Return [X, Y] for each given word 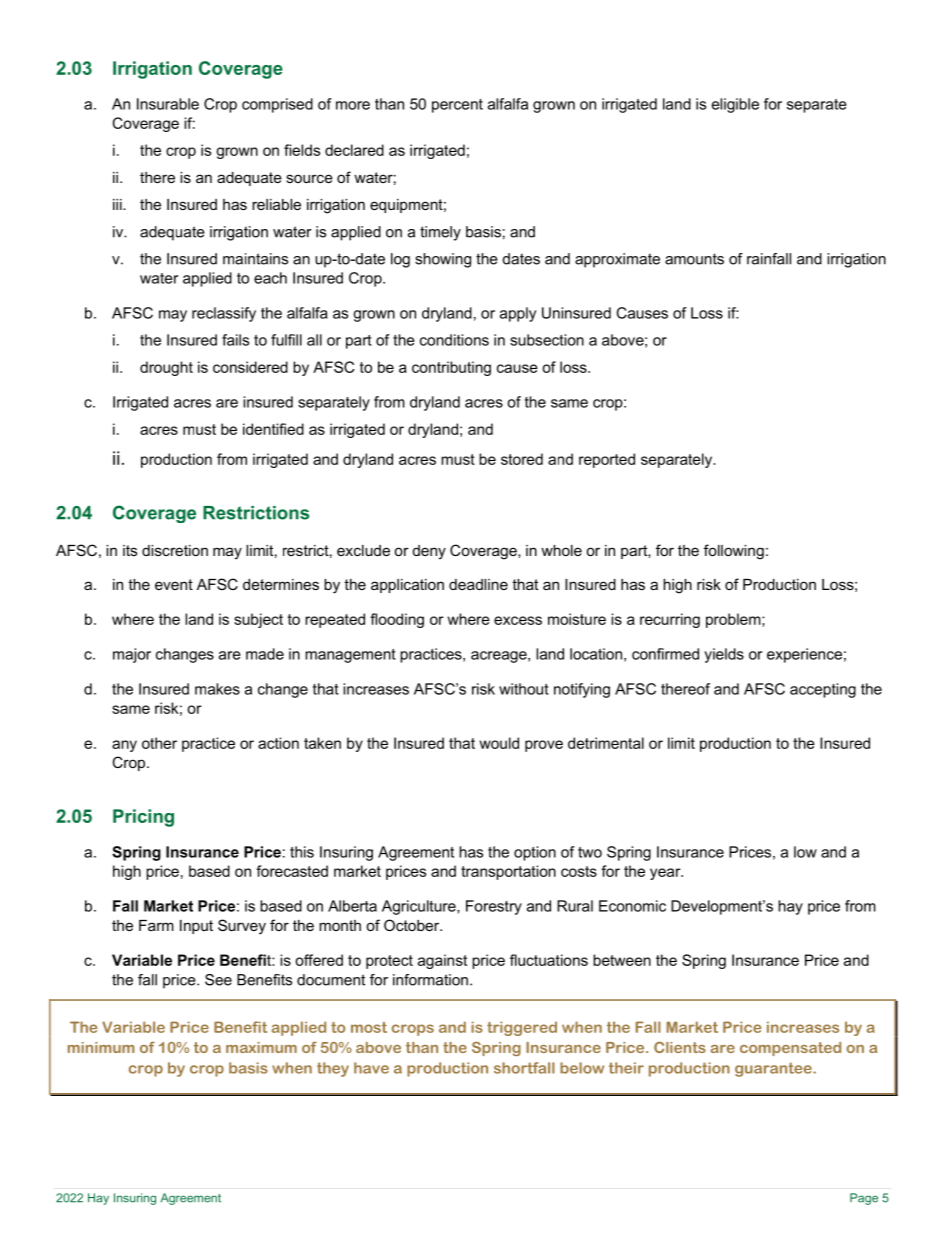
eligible [735, 105]
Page [864, 1199]
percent [457, 106]
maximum [261, 1047]
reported [607, 460]
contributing [451, 368]
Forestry [494, 907]
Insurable [168, 104]
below [582, 1068]
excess [518, 620]
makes [217, 689]
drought [166, 368]
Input [196, 927]
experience [804, 655]
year [666, 874]
